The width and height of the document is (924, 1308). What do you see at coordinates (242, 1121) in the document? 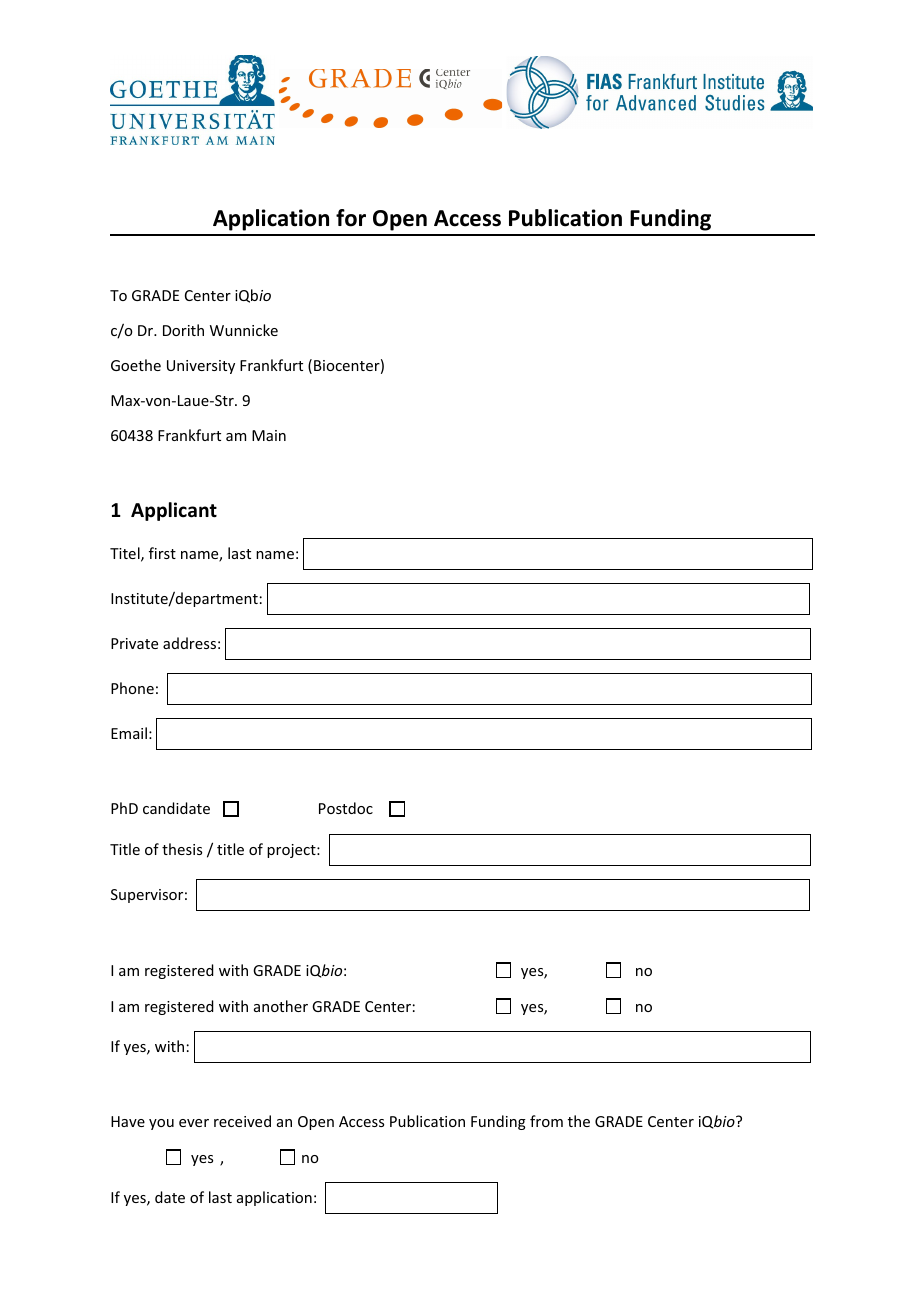
I see `received` at bounding box center [242, 1121].
